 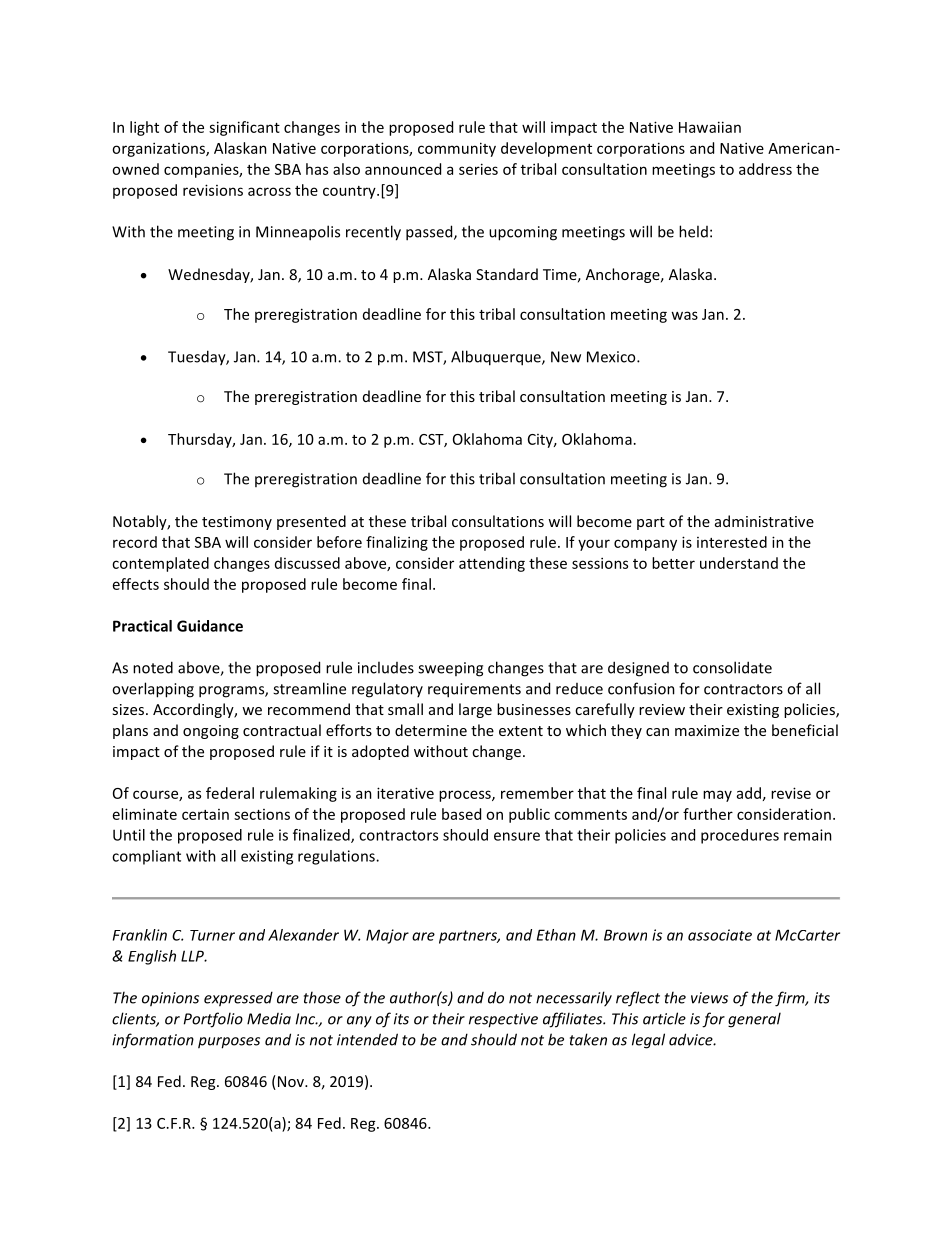 I want to click on Guidance, so click(x=210, y=626).
